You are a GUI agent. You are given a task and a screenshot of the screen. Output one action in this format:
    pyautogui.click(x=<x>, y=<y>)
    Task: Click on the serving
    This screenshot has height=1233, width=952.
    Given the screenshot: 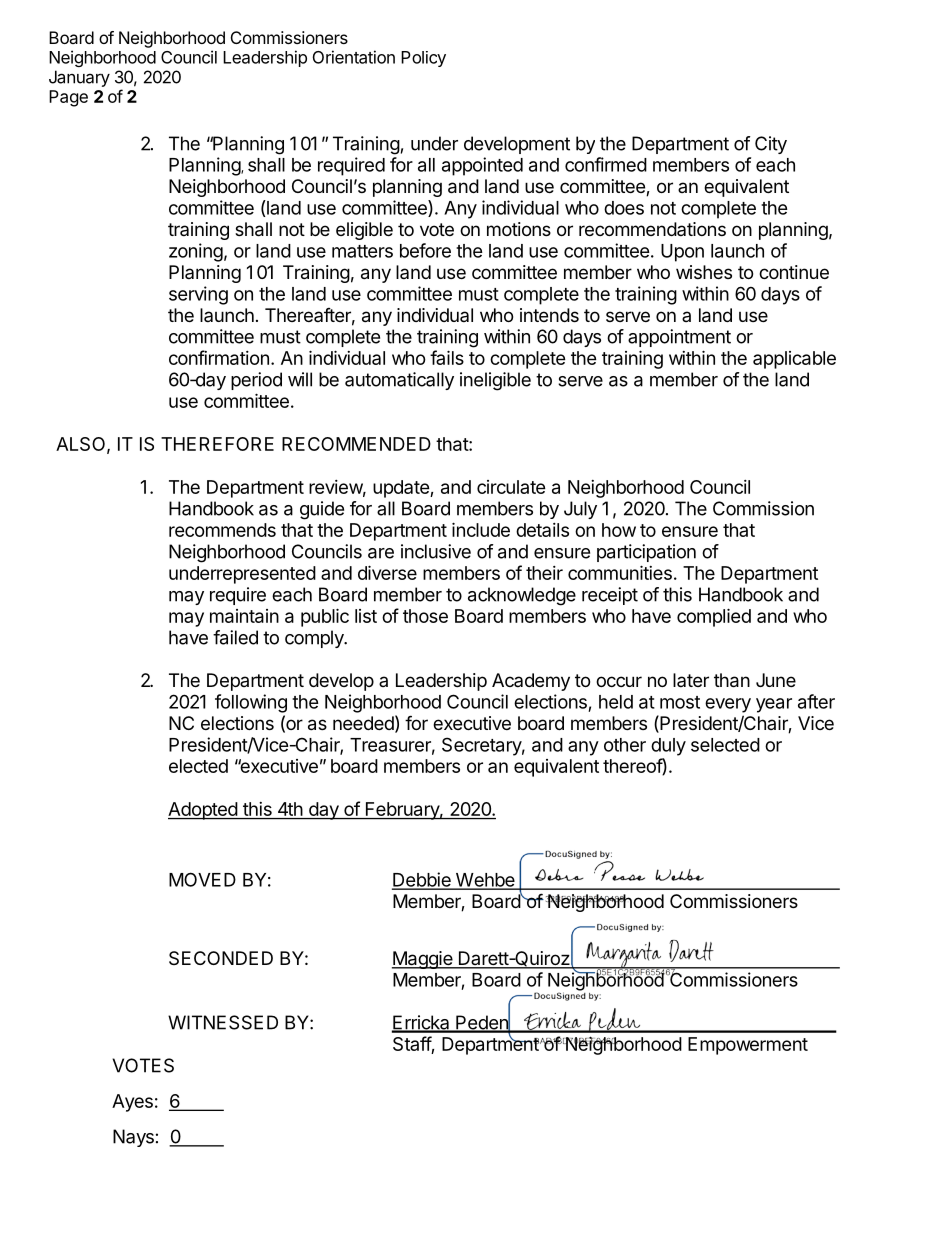 What is the action you would take?
    pyautogui.click(x=198, y=295)
